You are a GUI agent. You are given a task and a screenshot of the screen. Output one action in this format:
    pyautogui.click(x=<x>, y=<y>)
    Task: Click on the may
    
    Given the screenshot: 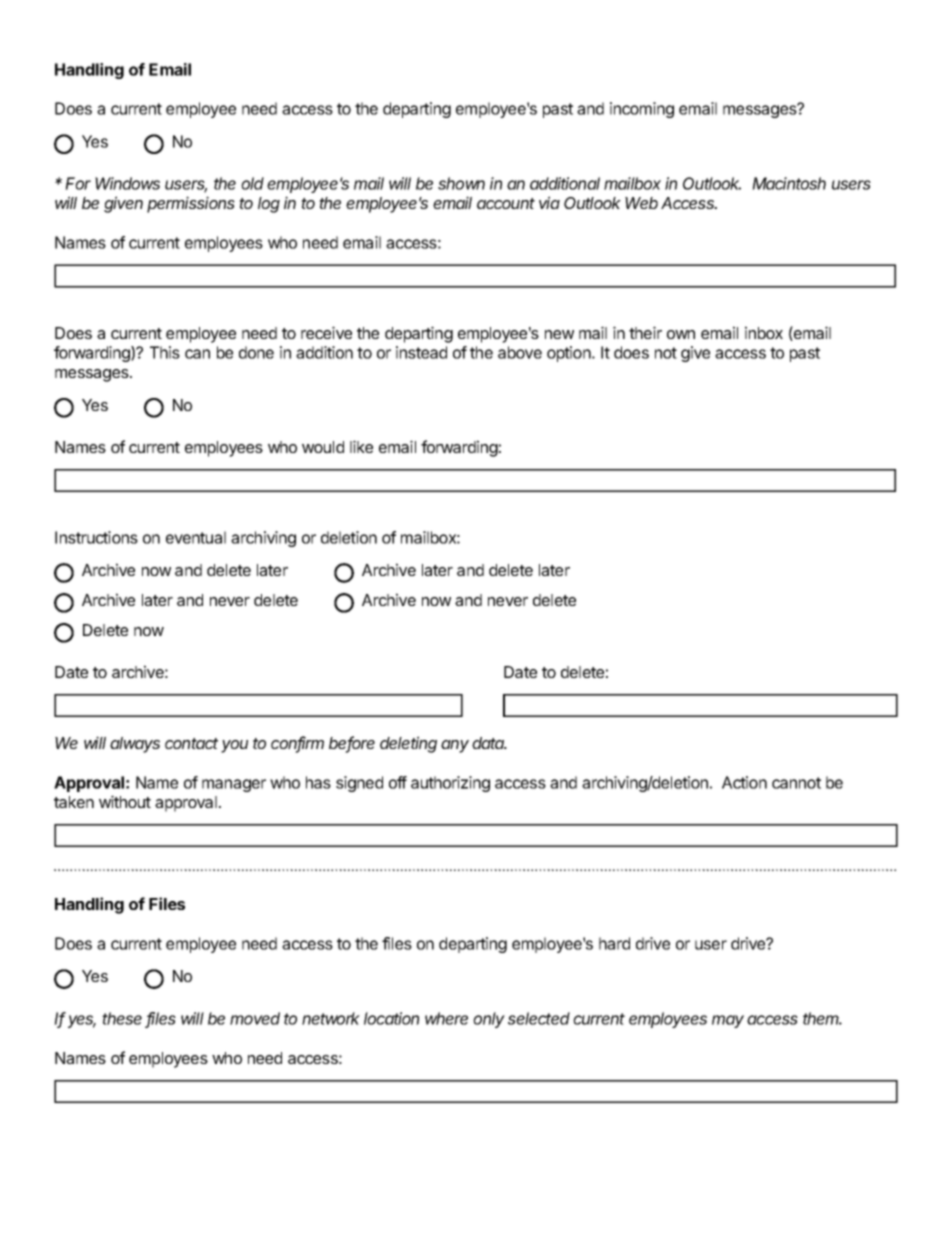 What is the action you would take?
    pyautogui.click(x=728, y=1021)
